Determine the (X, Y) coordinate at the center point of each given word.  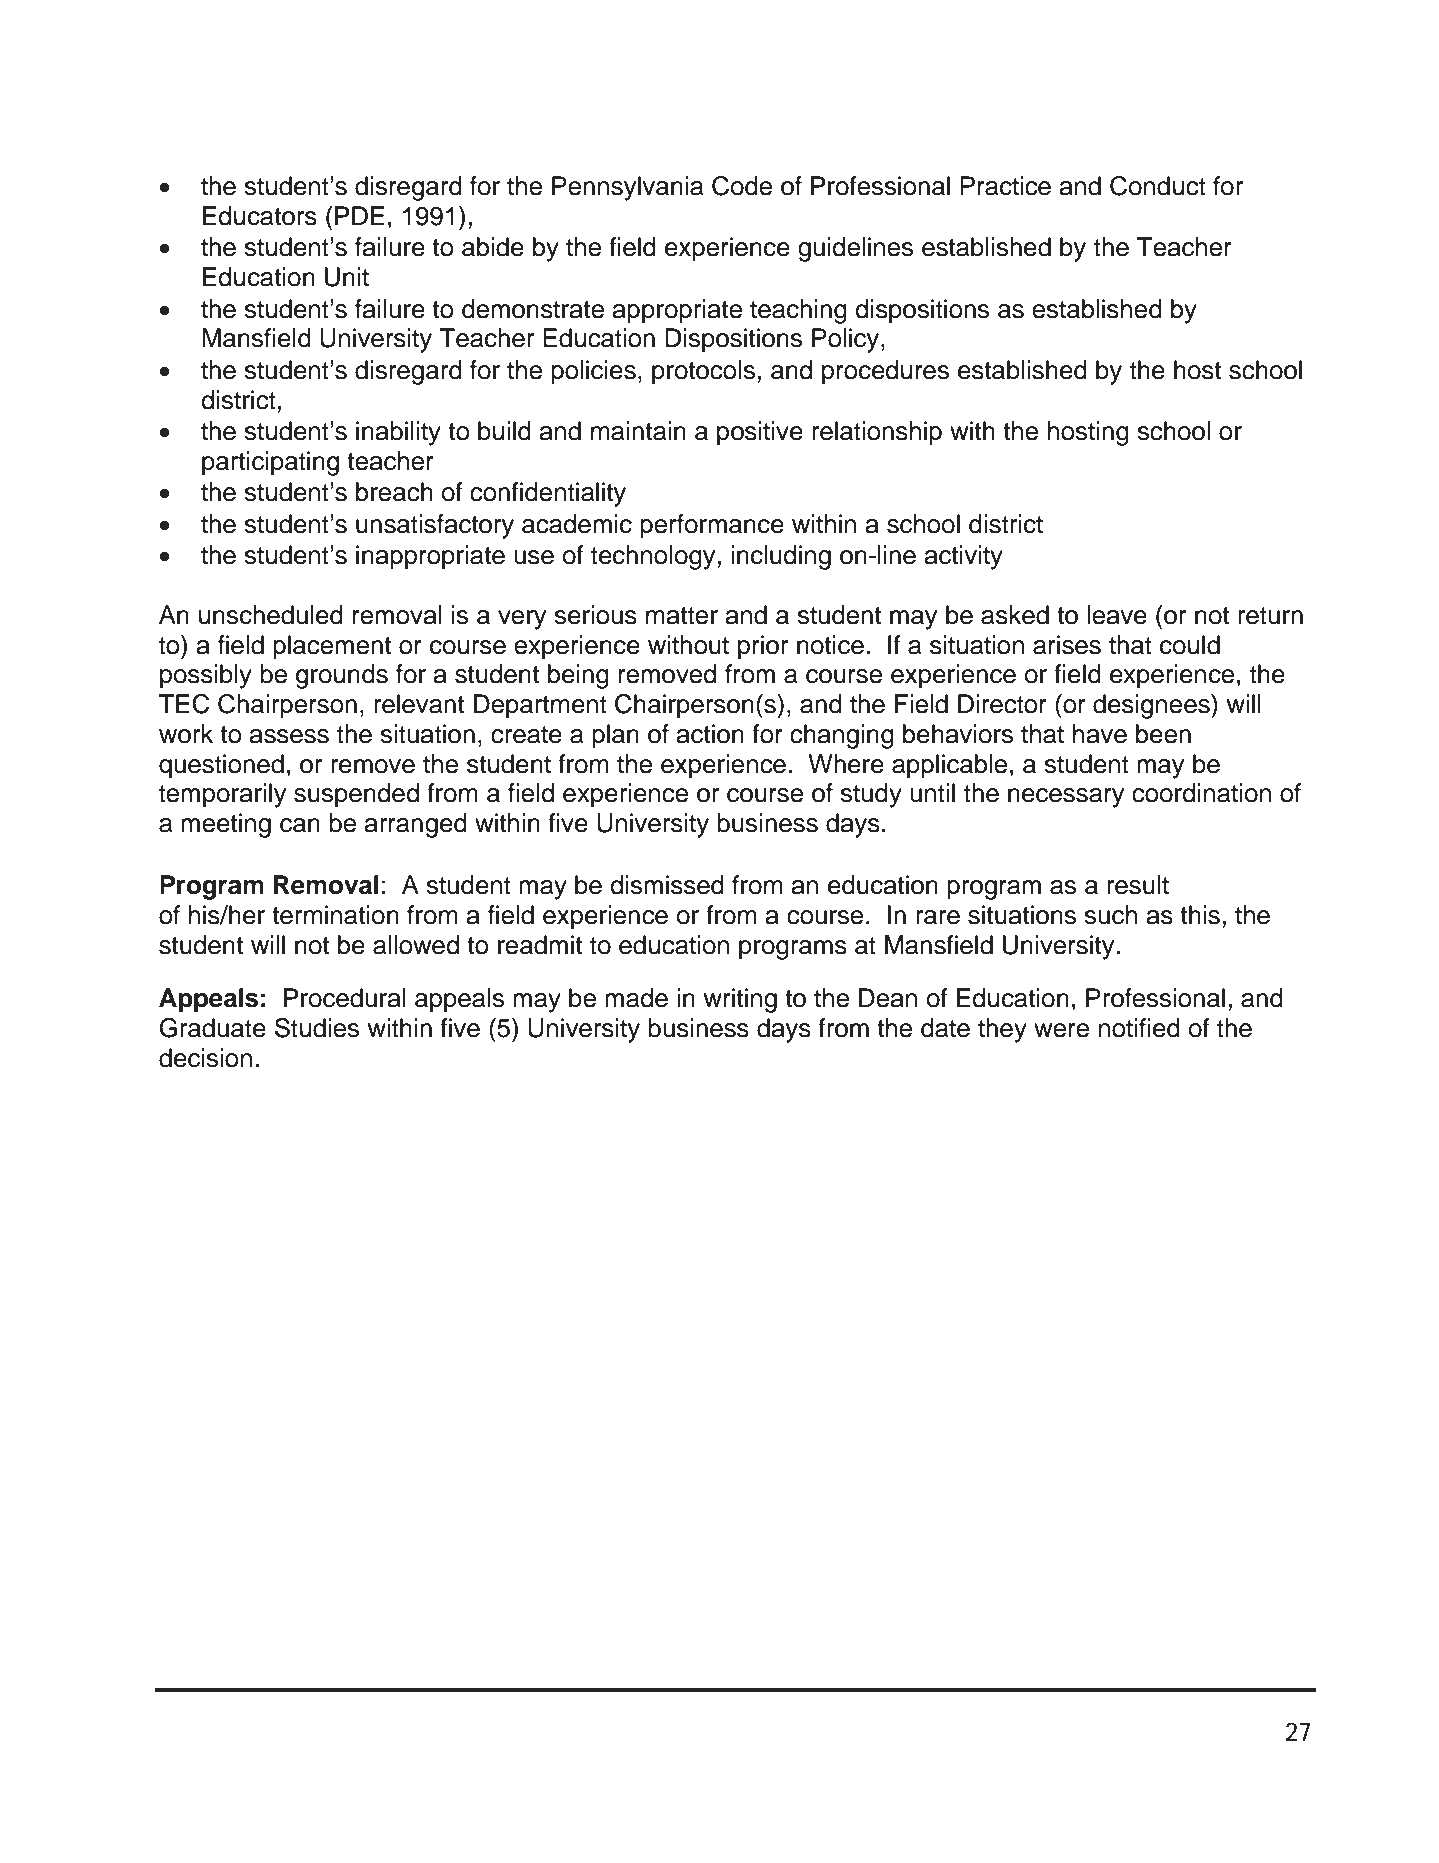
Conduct (1158, 186)
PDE (359, 215)
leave (1117, 615)
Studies (317, 1028)
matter (682, 616)
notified (1139, 1028)
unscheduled (271, 615)
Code (742, 186)
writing (740, 1000)
